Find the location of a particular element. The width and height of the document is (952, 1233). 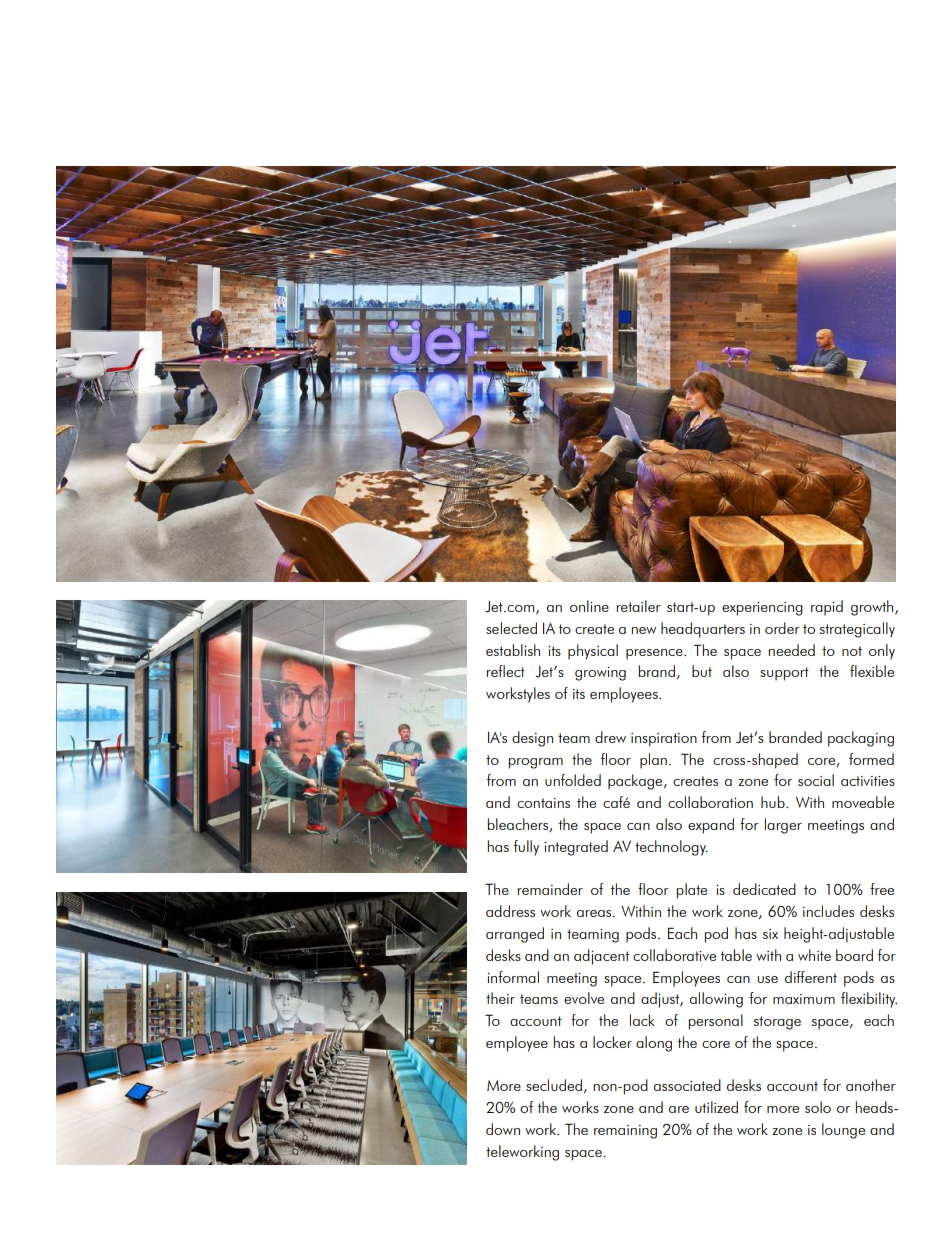

remainder is located at coordinates (550, 889).
